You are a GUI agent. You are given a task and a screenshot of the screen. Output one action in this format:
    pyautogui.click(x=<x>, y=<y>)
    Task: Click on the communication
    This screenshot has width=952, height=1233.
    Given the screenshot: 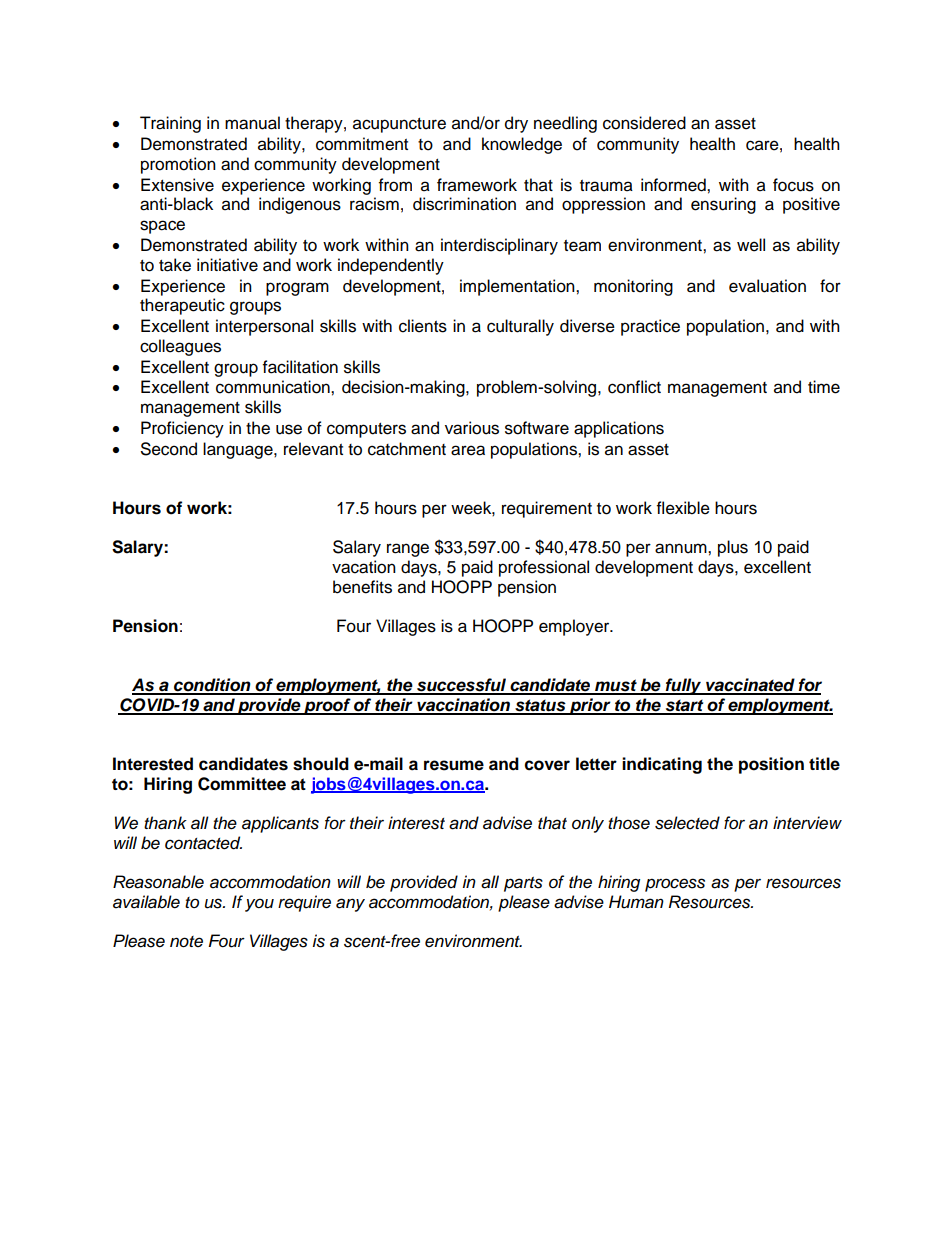 What is the action you would take?
    pyautogui.click(x=274, y=387)
